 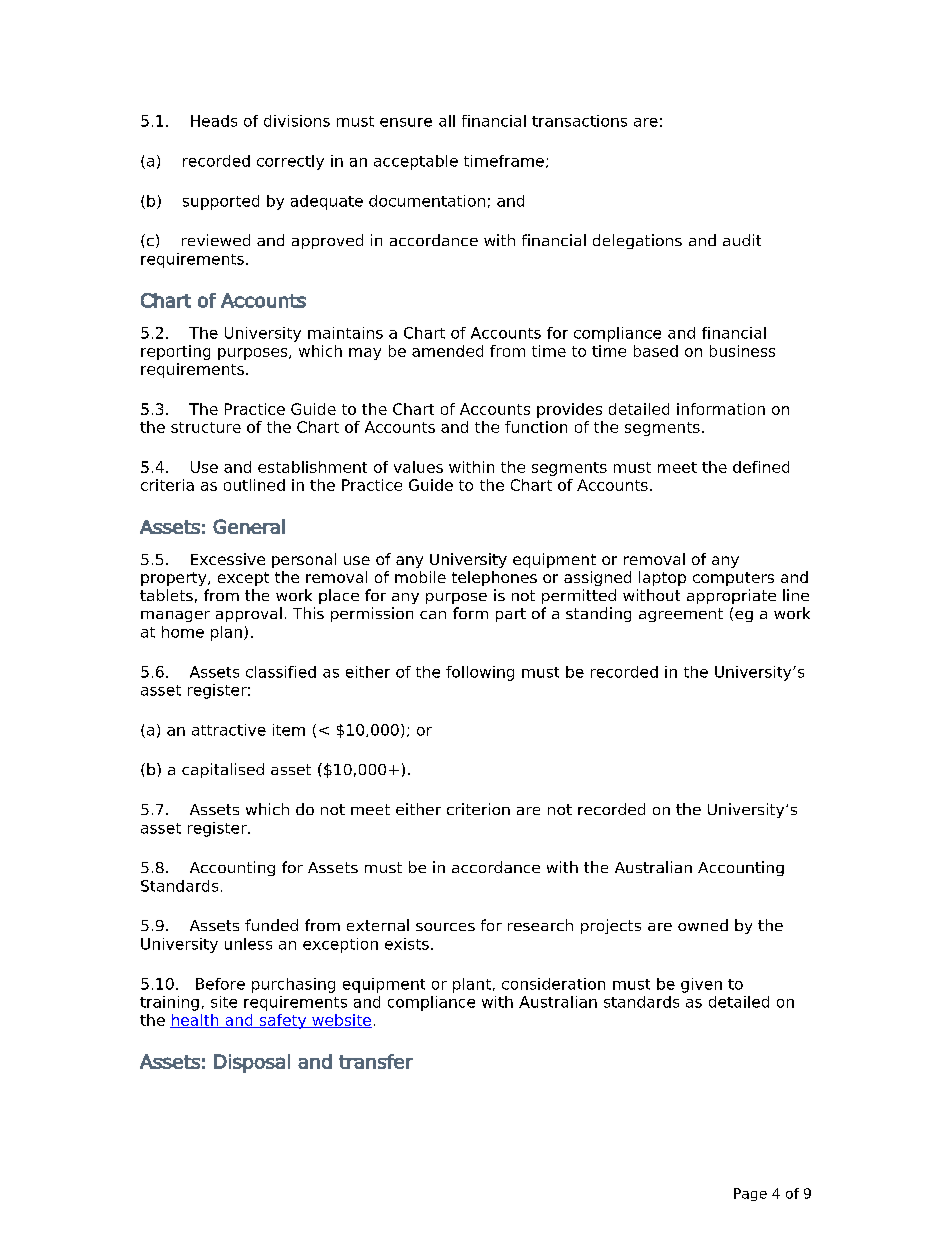 I want to click on all, so click(x=447, y=121).
